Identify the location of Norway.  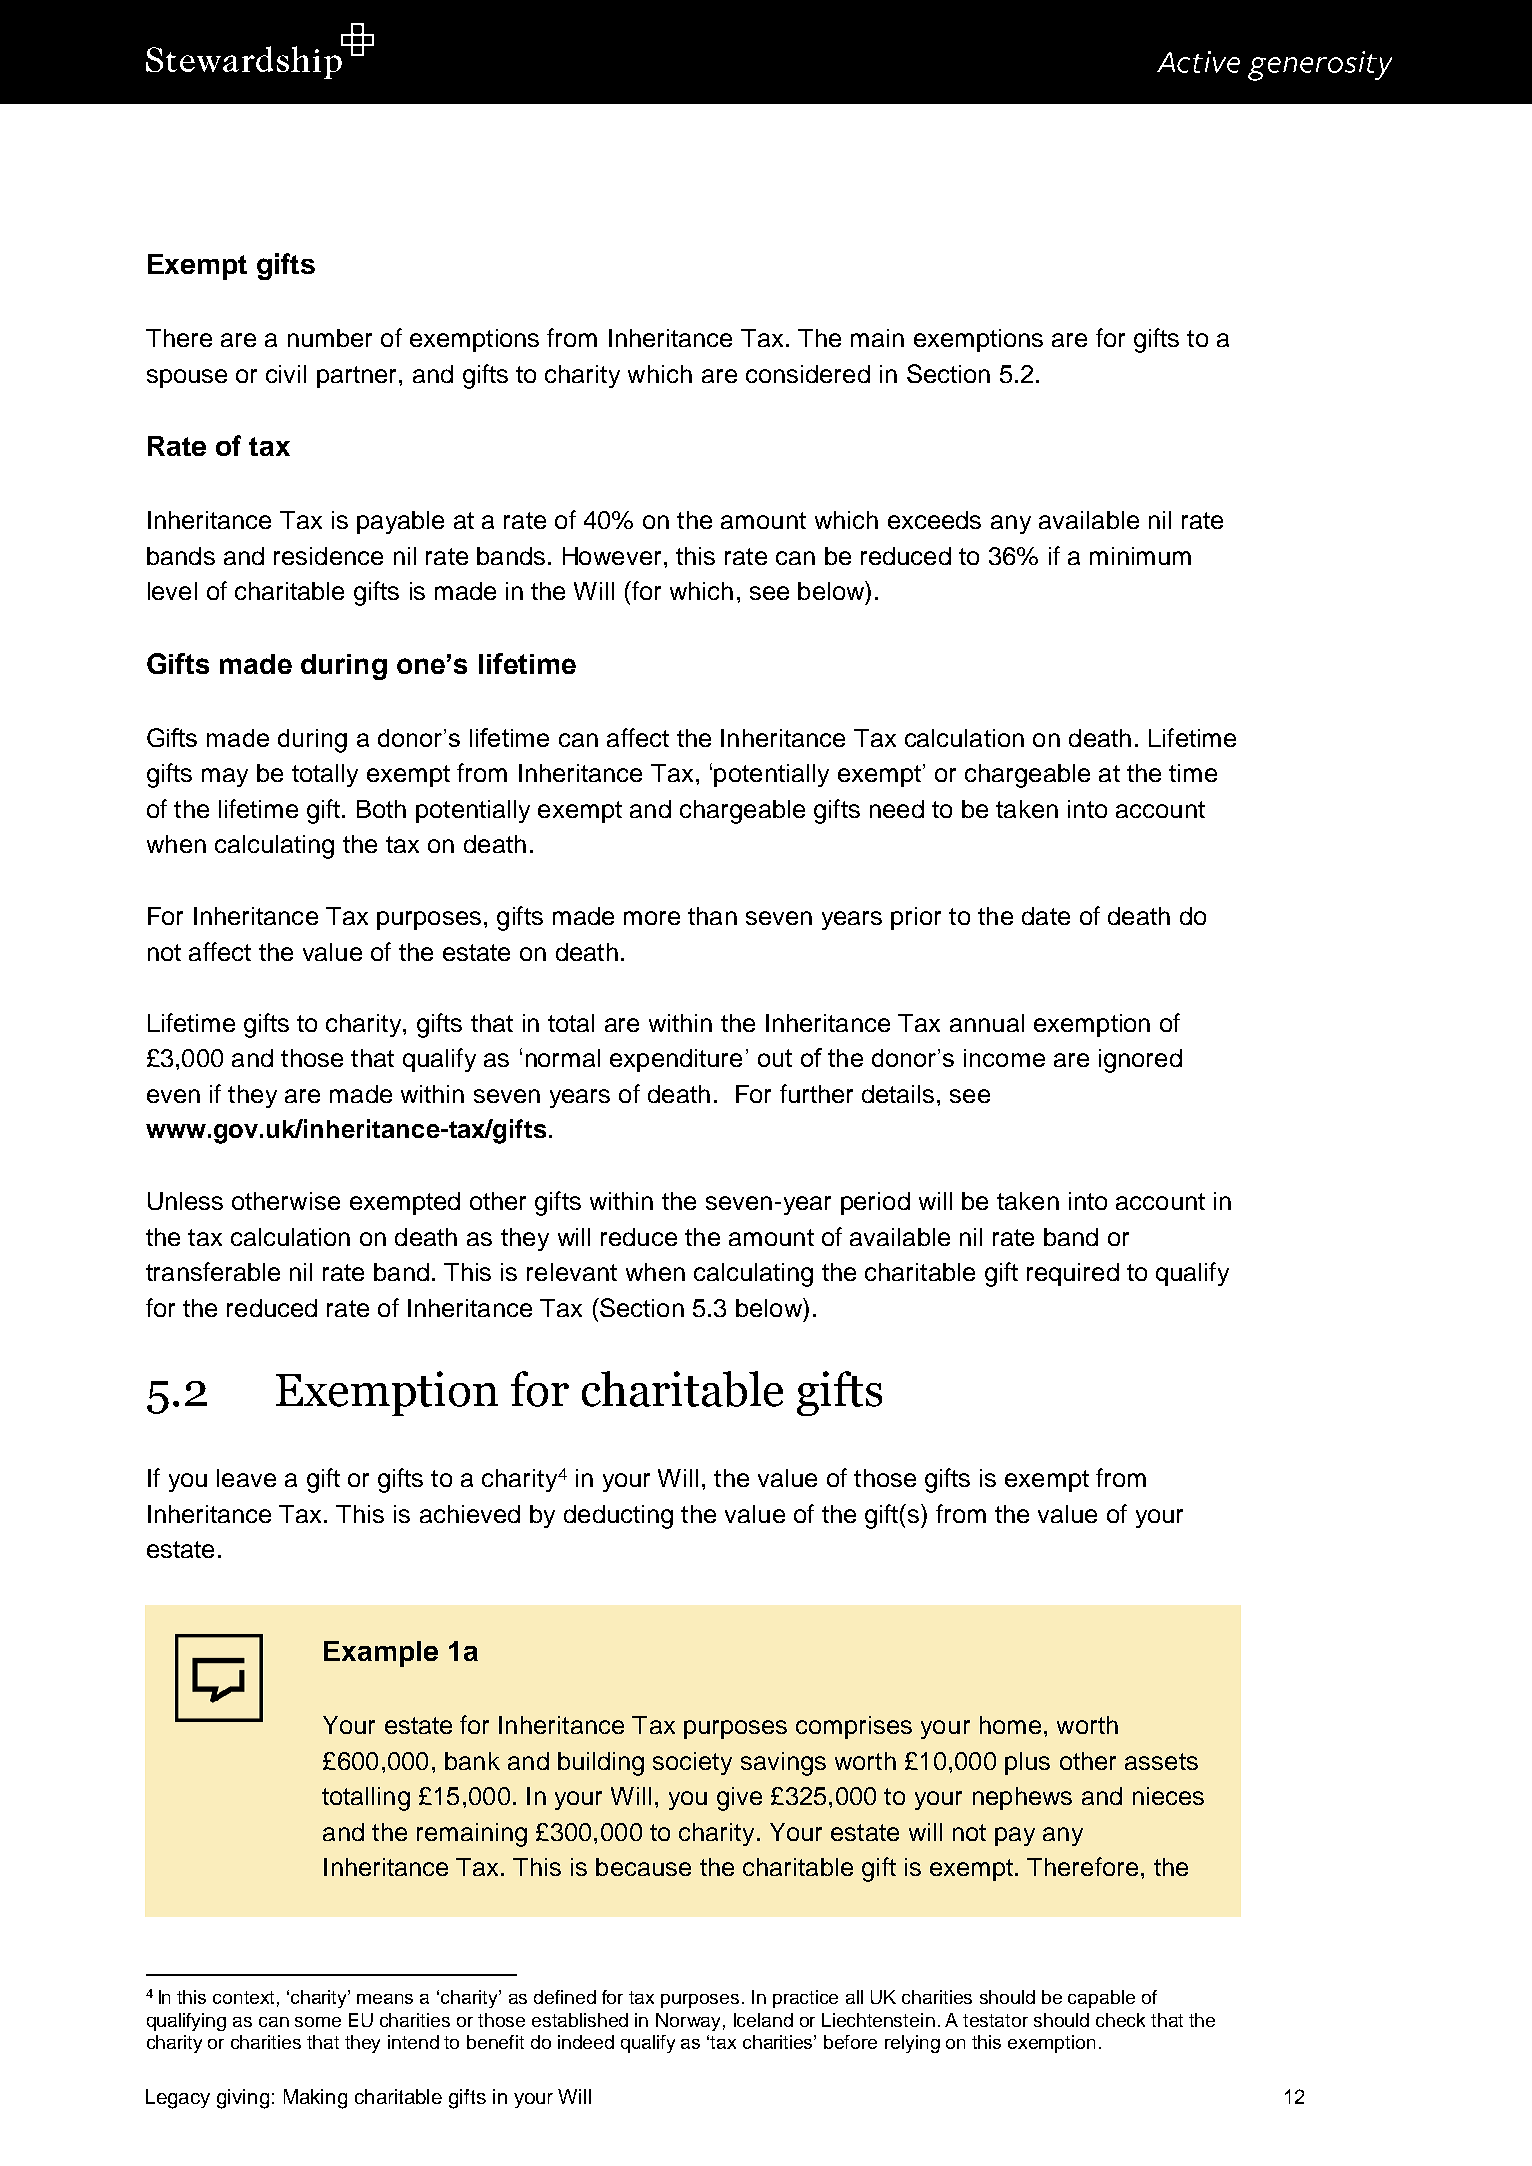
(688, 2022).
